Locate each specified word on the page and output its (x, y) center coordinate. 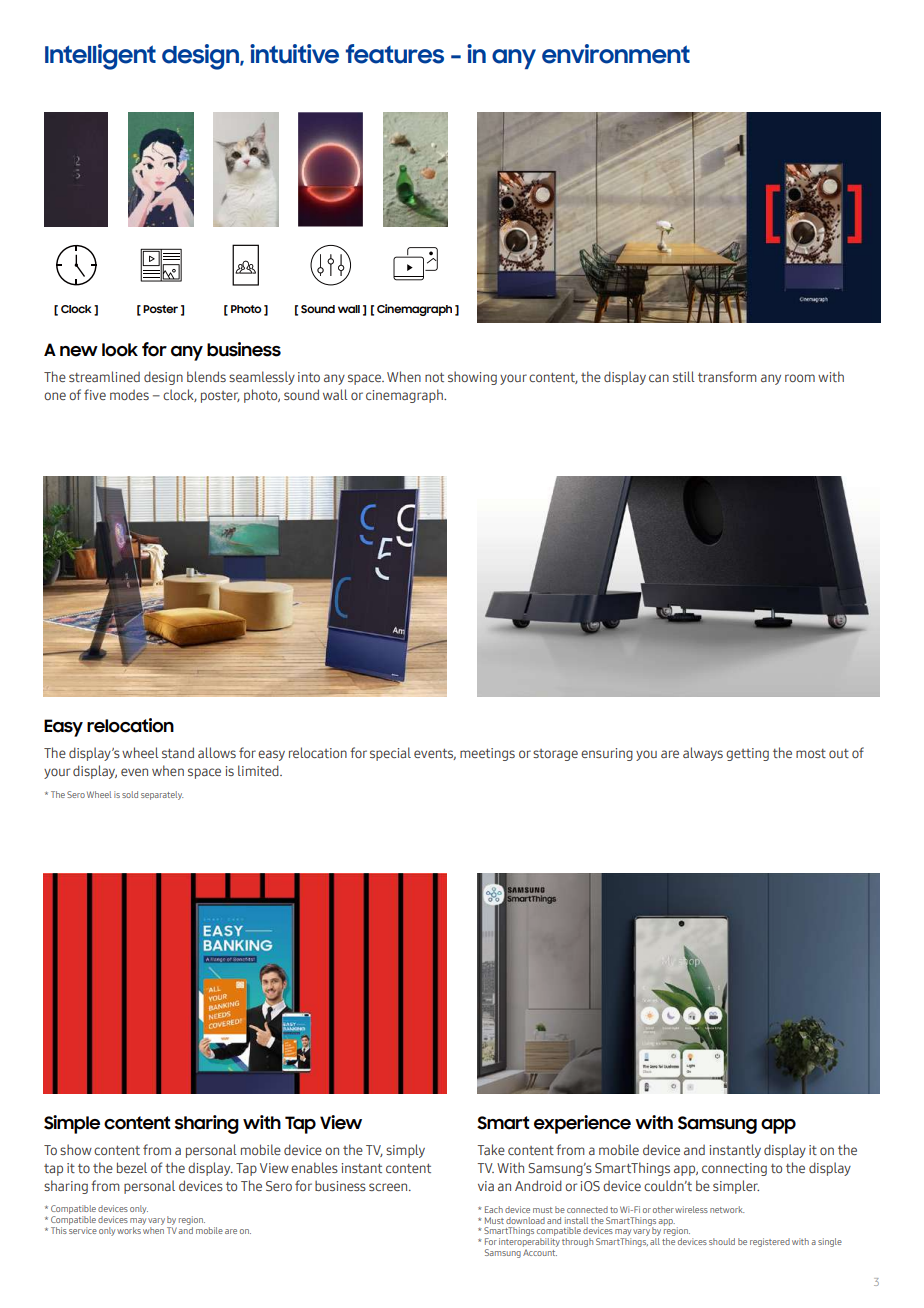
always (703, 754)
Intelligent (100, 57)
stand (178, 752)
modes (129, 395)
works (129, 1230)
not (434, 377)
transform (727, 376)
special (390, 754)
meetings (487, 754)
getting (747, 754)
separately (162, 795)
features (395, 54)
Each (494, 1209)
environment (616, 54)
